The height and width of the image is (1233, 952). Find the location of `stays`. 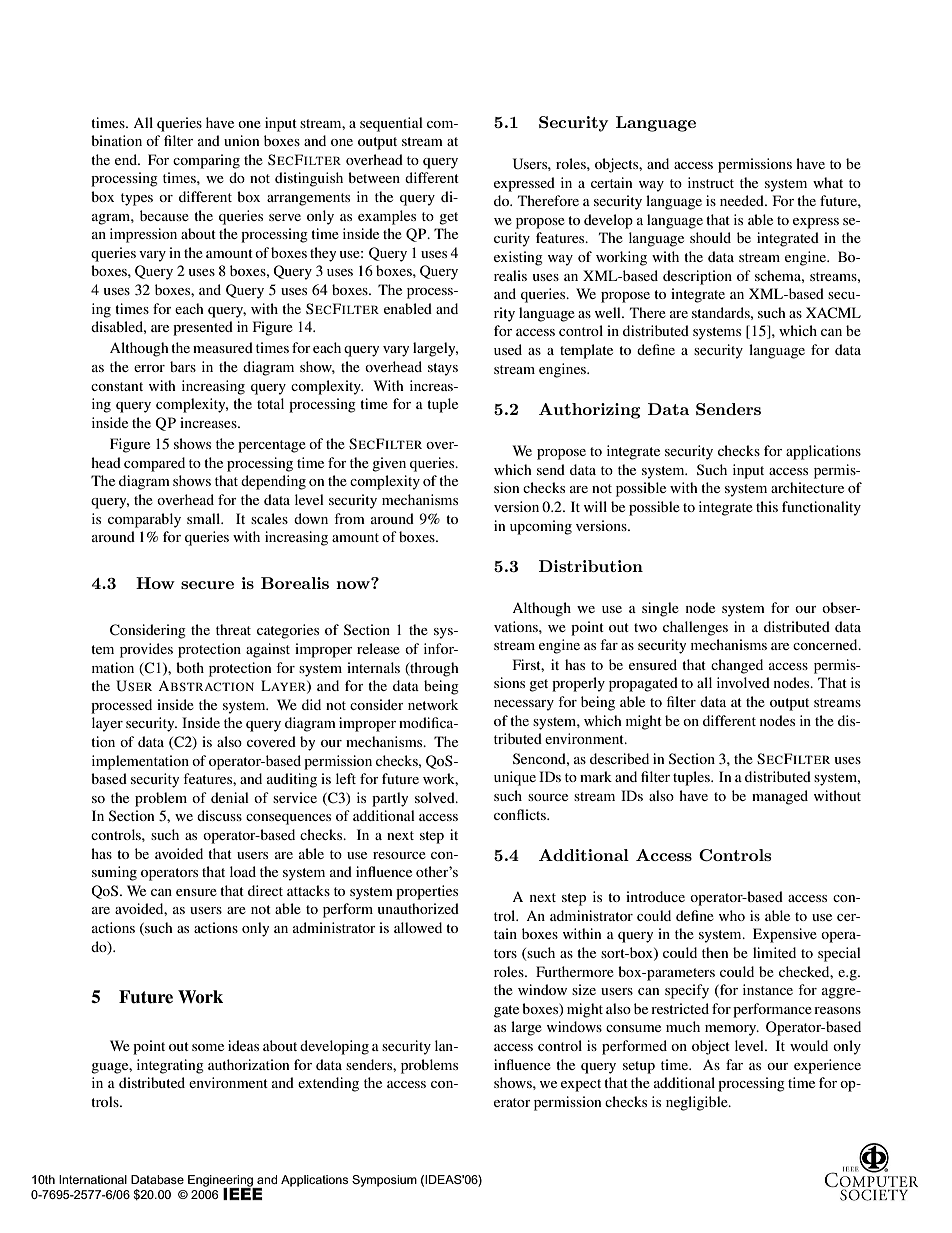

stays is located at coordinates (443, 369).
